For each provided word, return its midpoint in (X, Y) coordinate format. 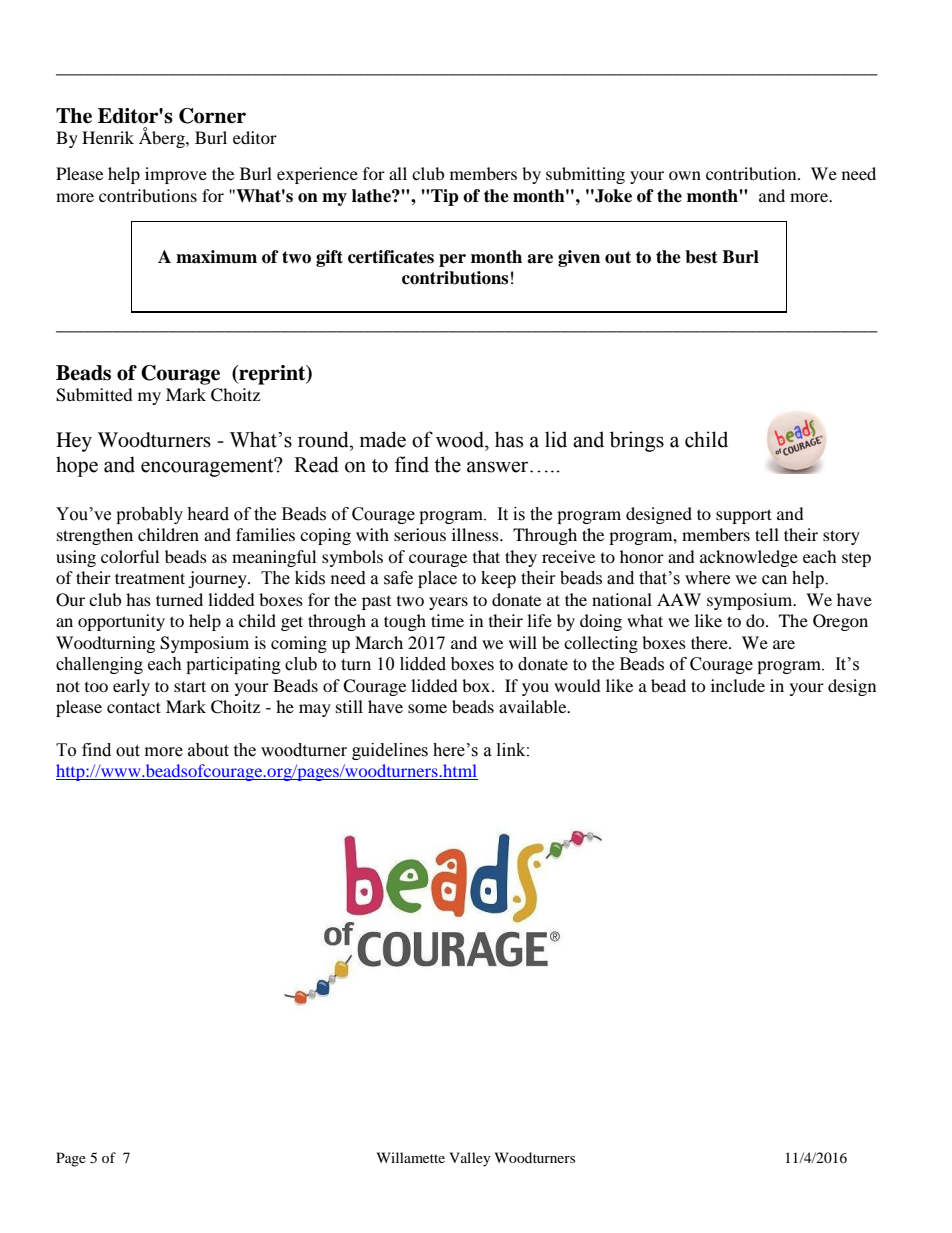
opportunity (121, 622)
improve (176, 175)
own (685, 175)
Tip (444, 197)
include (738, 685)
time (447, 620)
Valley (470, 1159)
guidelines (390, 751)
